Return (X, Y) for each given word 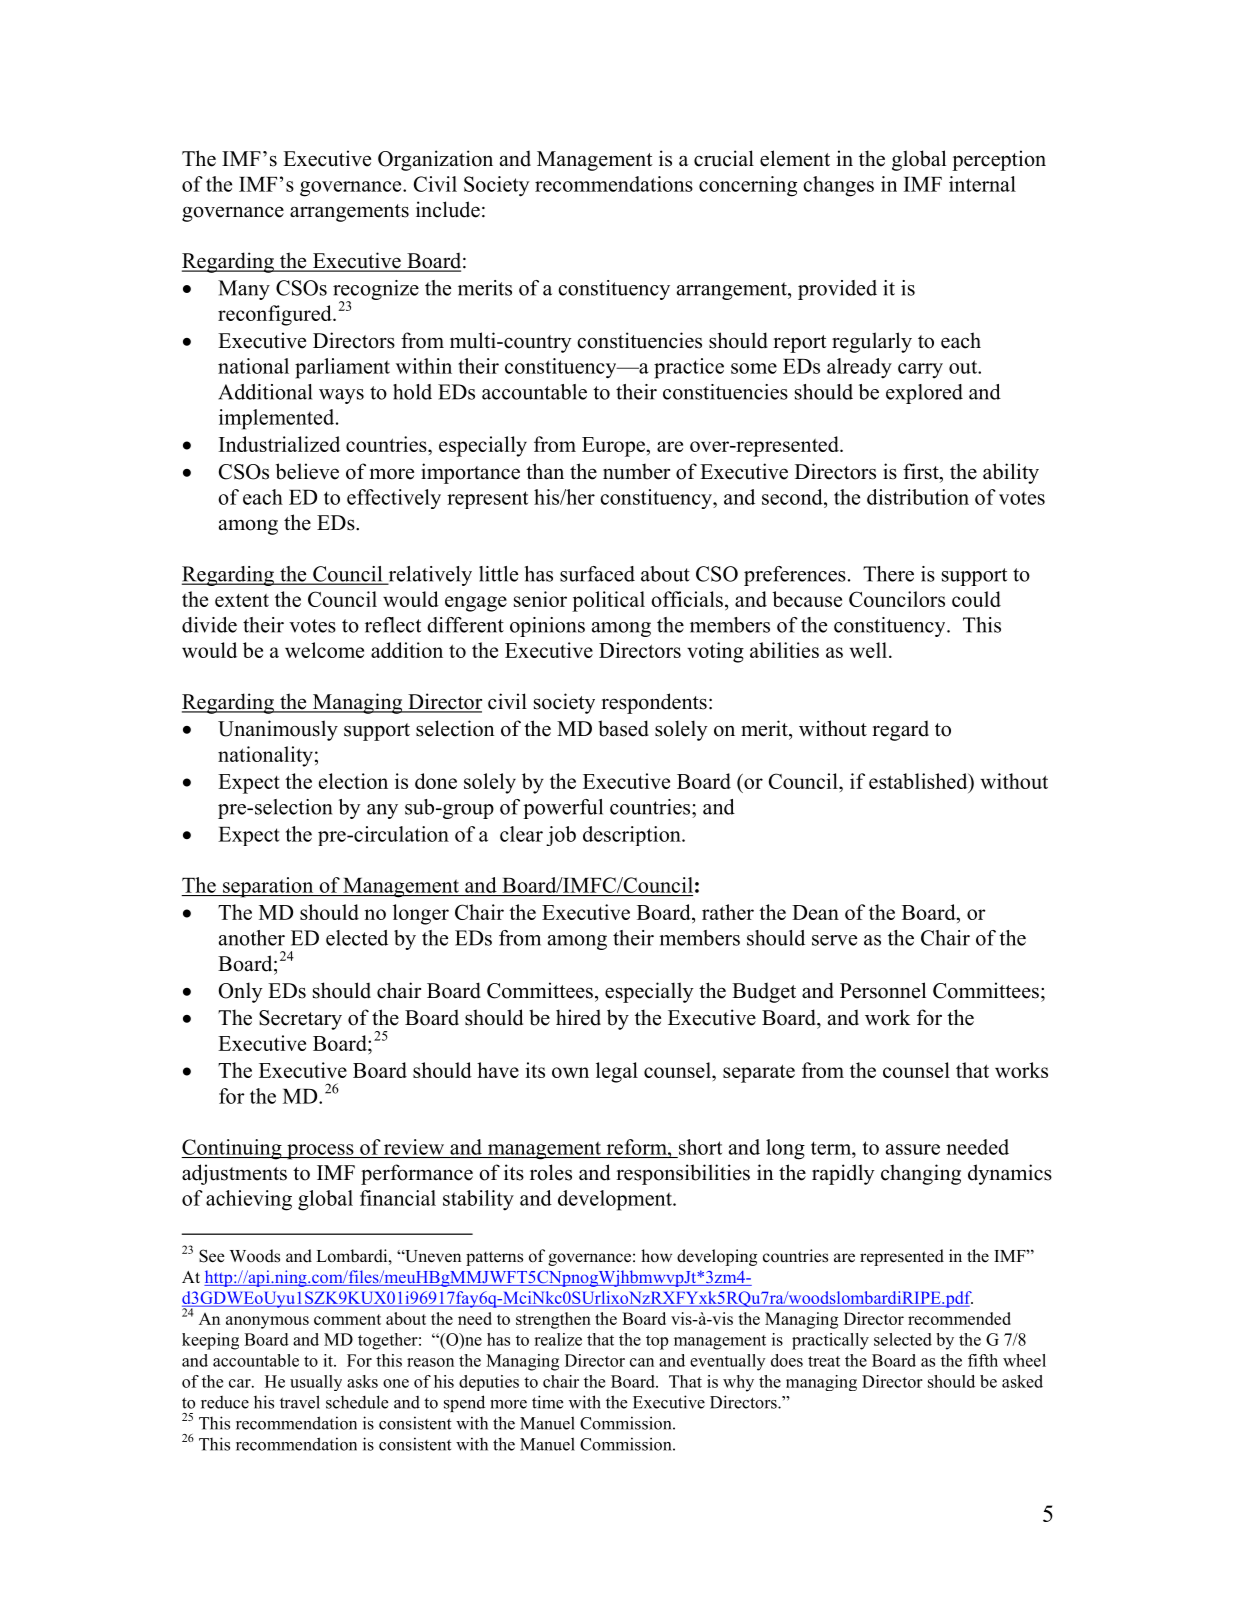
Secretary (300, 1020)
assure (913, 1149)
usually (316, 1383)
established (919, 781)
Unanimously (278, 730)
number (636, 471)
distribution (918, 497)
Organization (435, 160)
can (642, 1362)
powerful (563, 809)
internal (982, 184)
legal (617, 1072)
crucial (724, 158)
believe (307, 471)
